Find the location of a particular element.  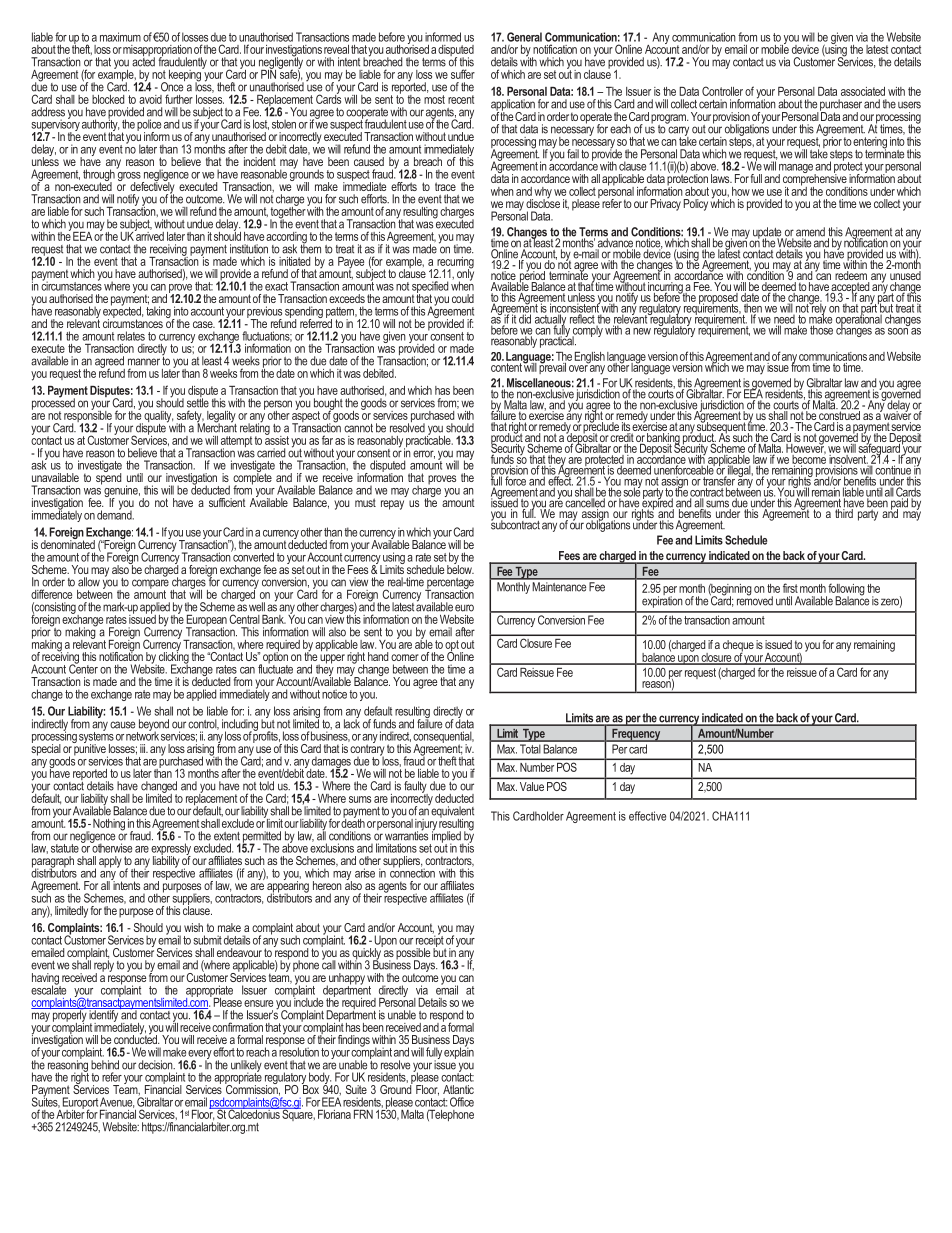

acted is located at coordinates (143, 61).
